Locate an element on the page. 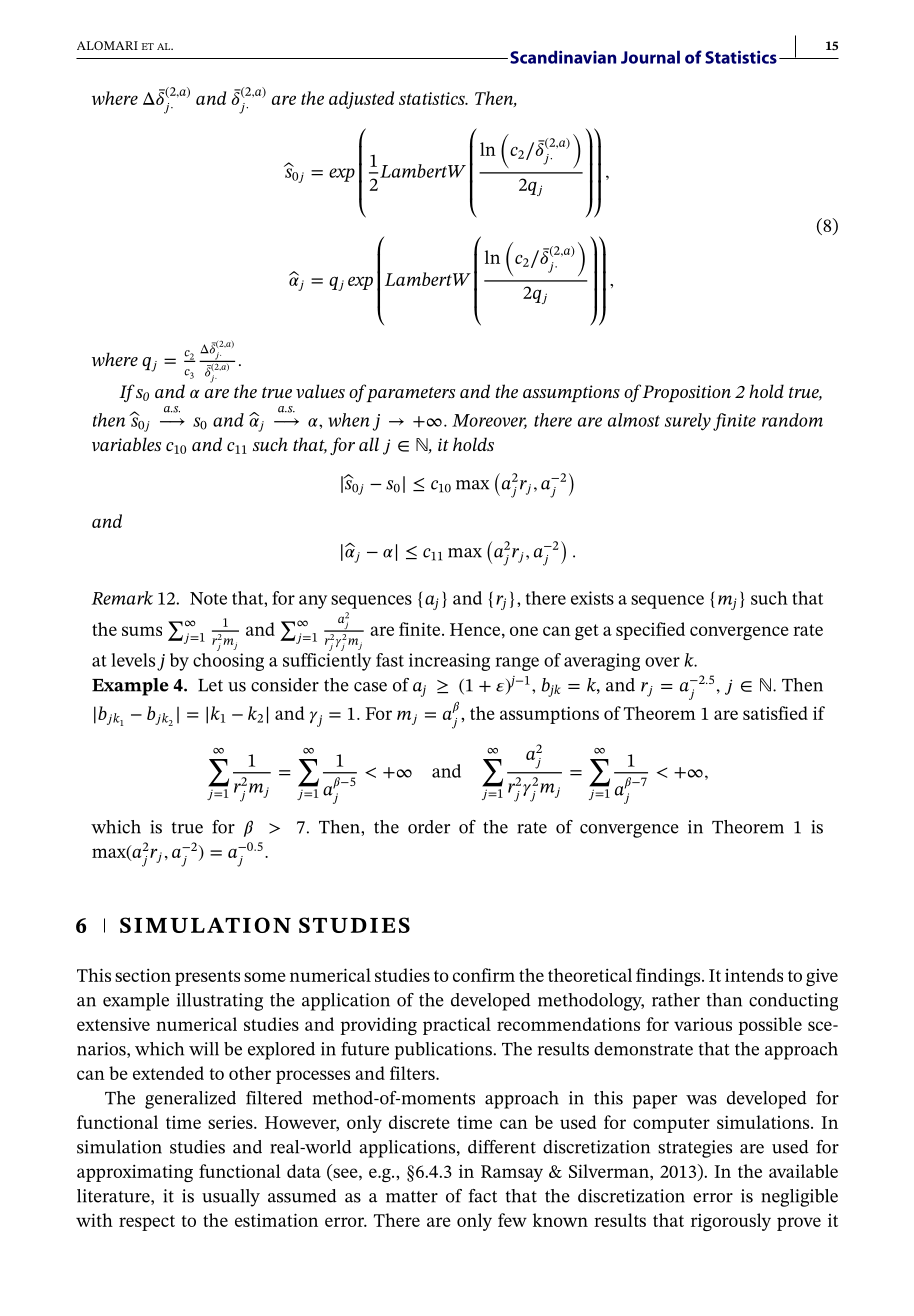 The height and width of the document is (1316, 914). Scandinavian is located at coordinates (563, 57).
